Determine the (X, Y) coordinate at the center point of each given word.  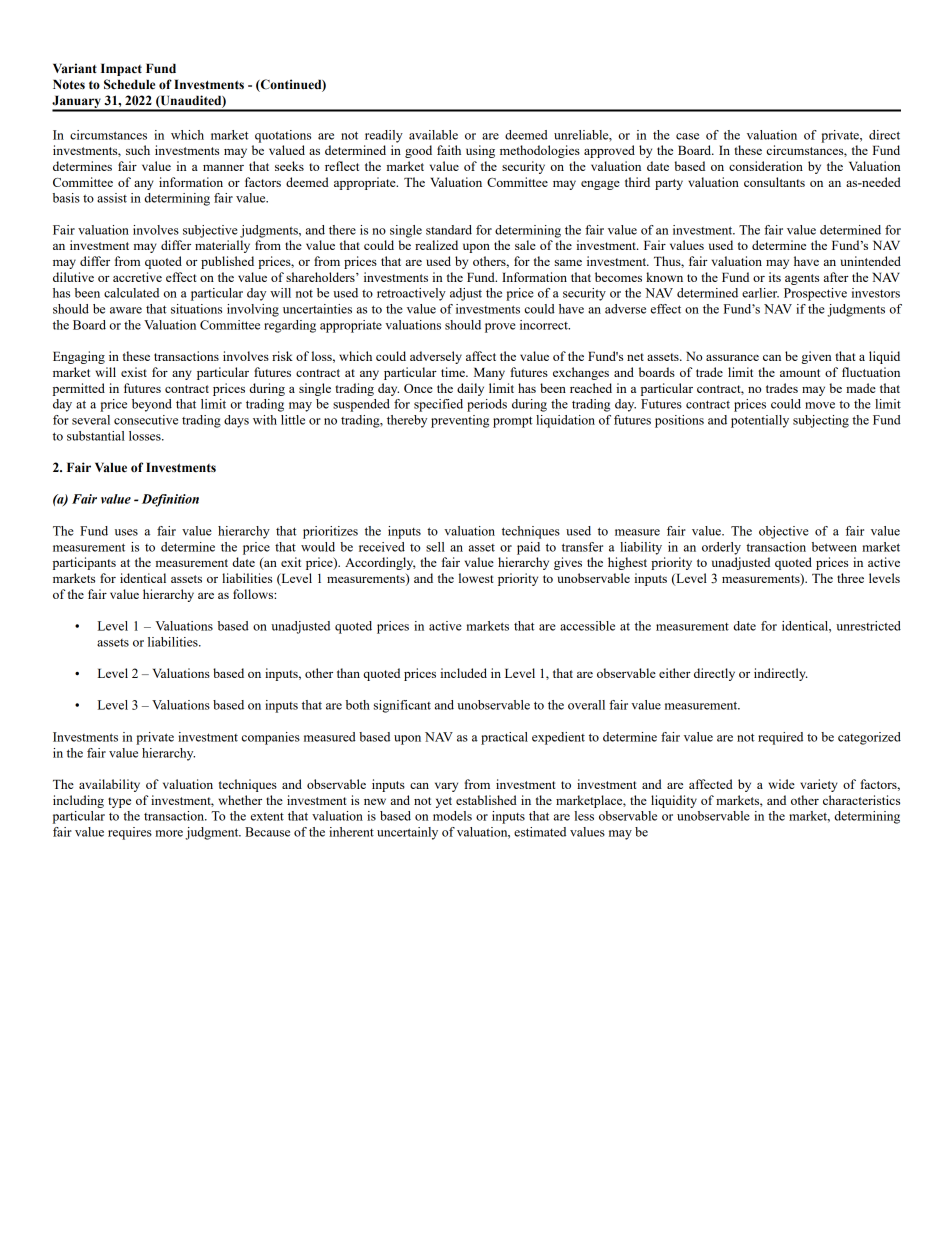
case (687, 136)
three (850, 578)
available (433, 135)
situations (196, 309)
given (816, 357)
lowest (476, 578)
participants (84, 563)
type (119, 802)
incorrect (545, 325)
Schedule (129, 84)
